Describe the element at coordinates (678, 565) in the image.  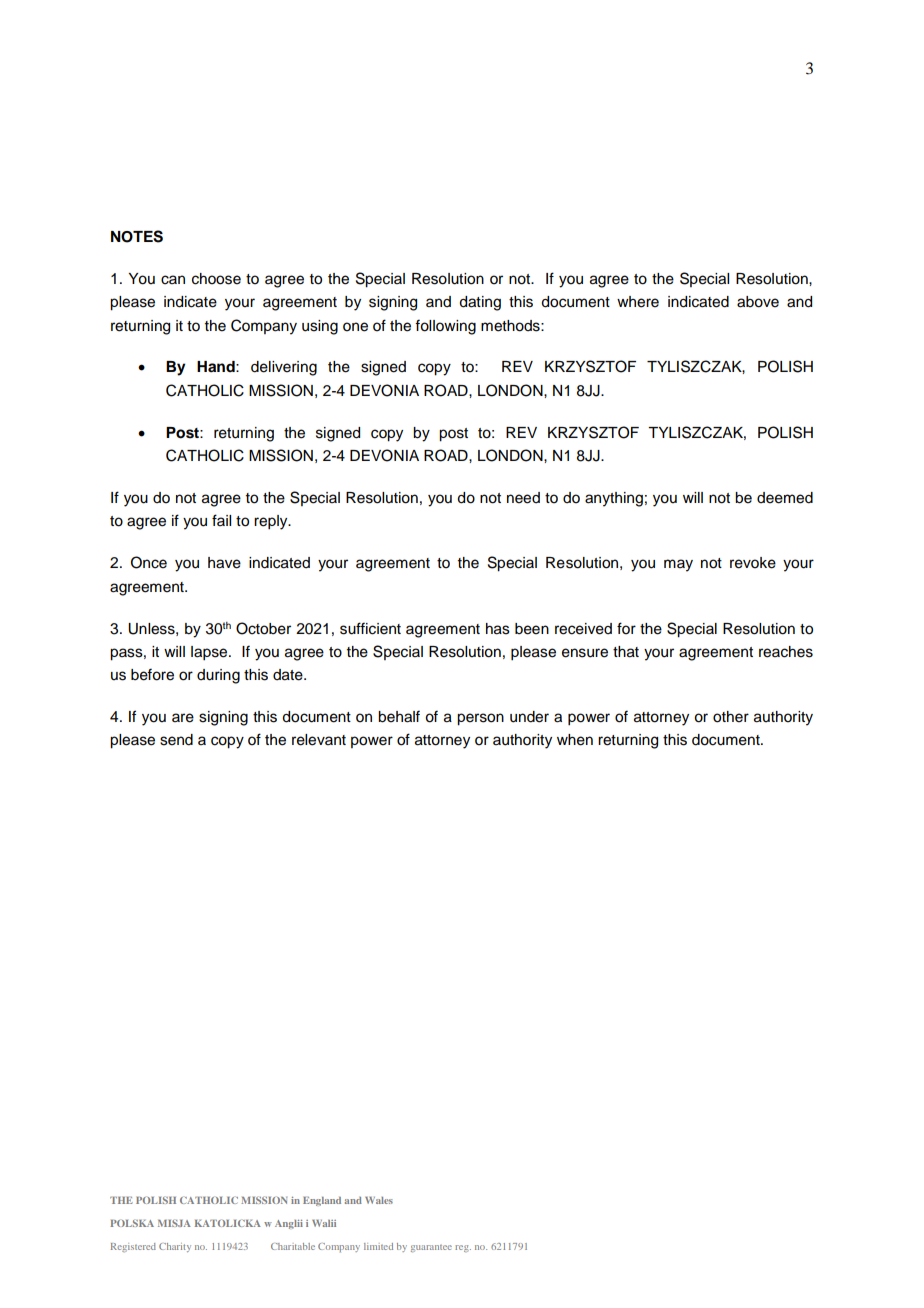
I see `may` at that location.
